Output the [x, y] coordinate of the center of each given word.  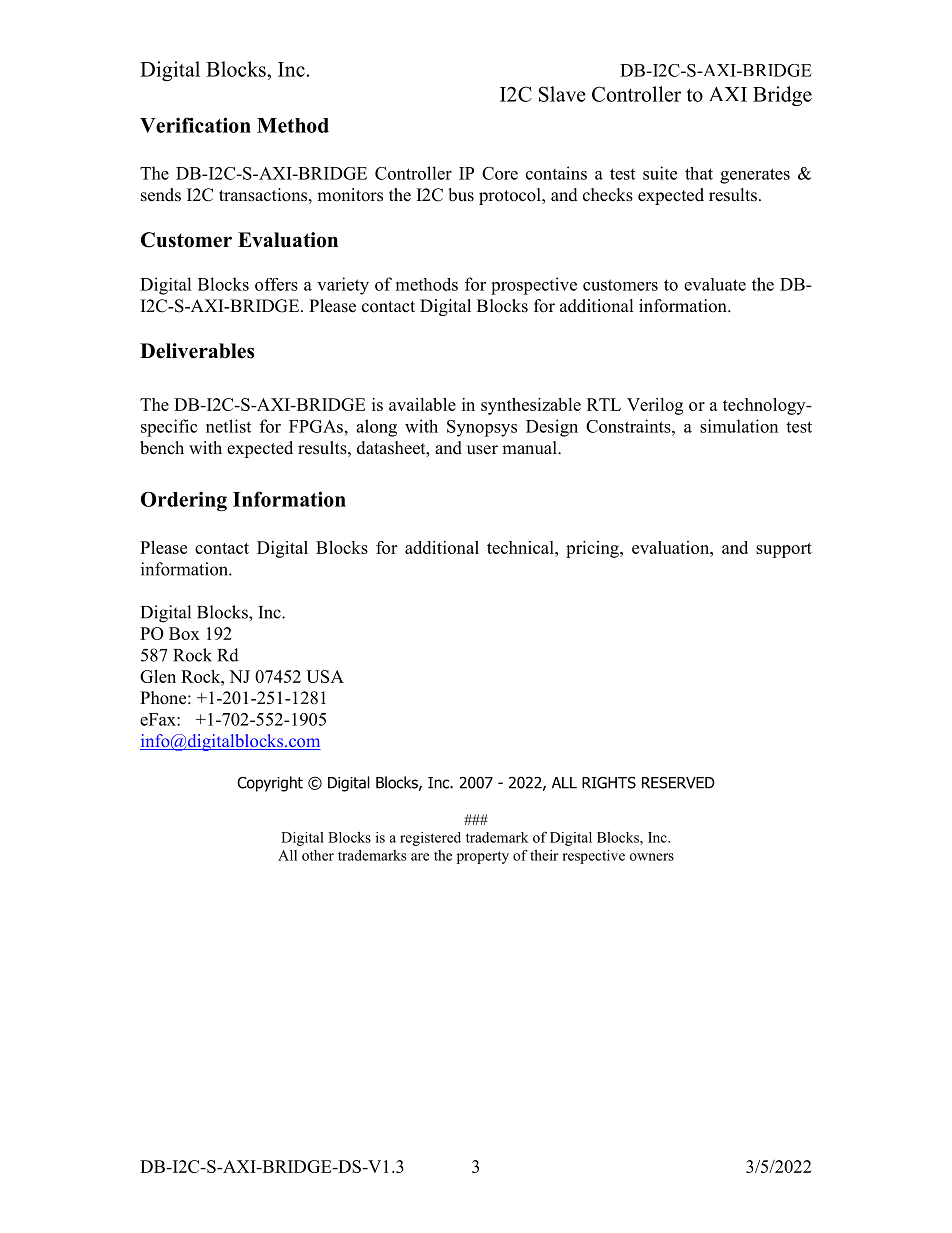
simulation [739, 426]
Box [184, 633]
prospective [534, 286]
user [482, 450]
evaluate [715, 284]
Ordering [184, 501]
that [699, 173]
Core [500, 173]
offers [276, 284]
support [784, 550]
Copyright [270, 784]
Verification [195, 125]
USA [325, 676]
